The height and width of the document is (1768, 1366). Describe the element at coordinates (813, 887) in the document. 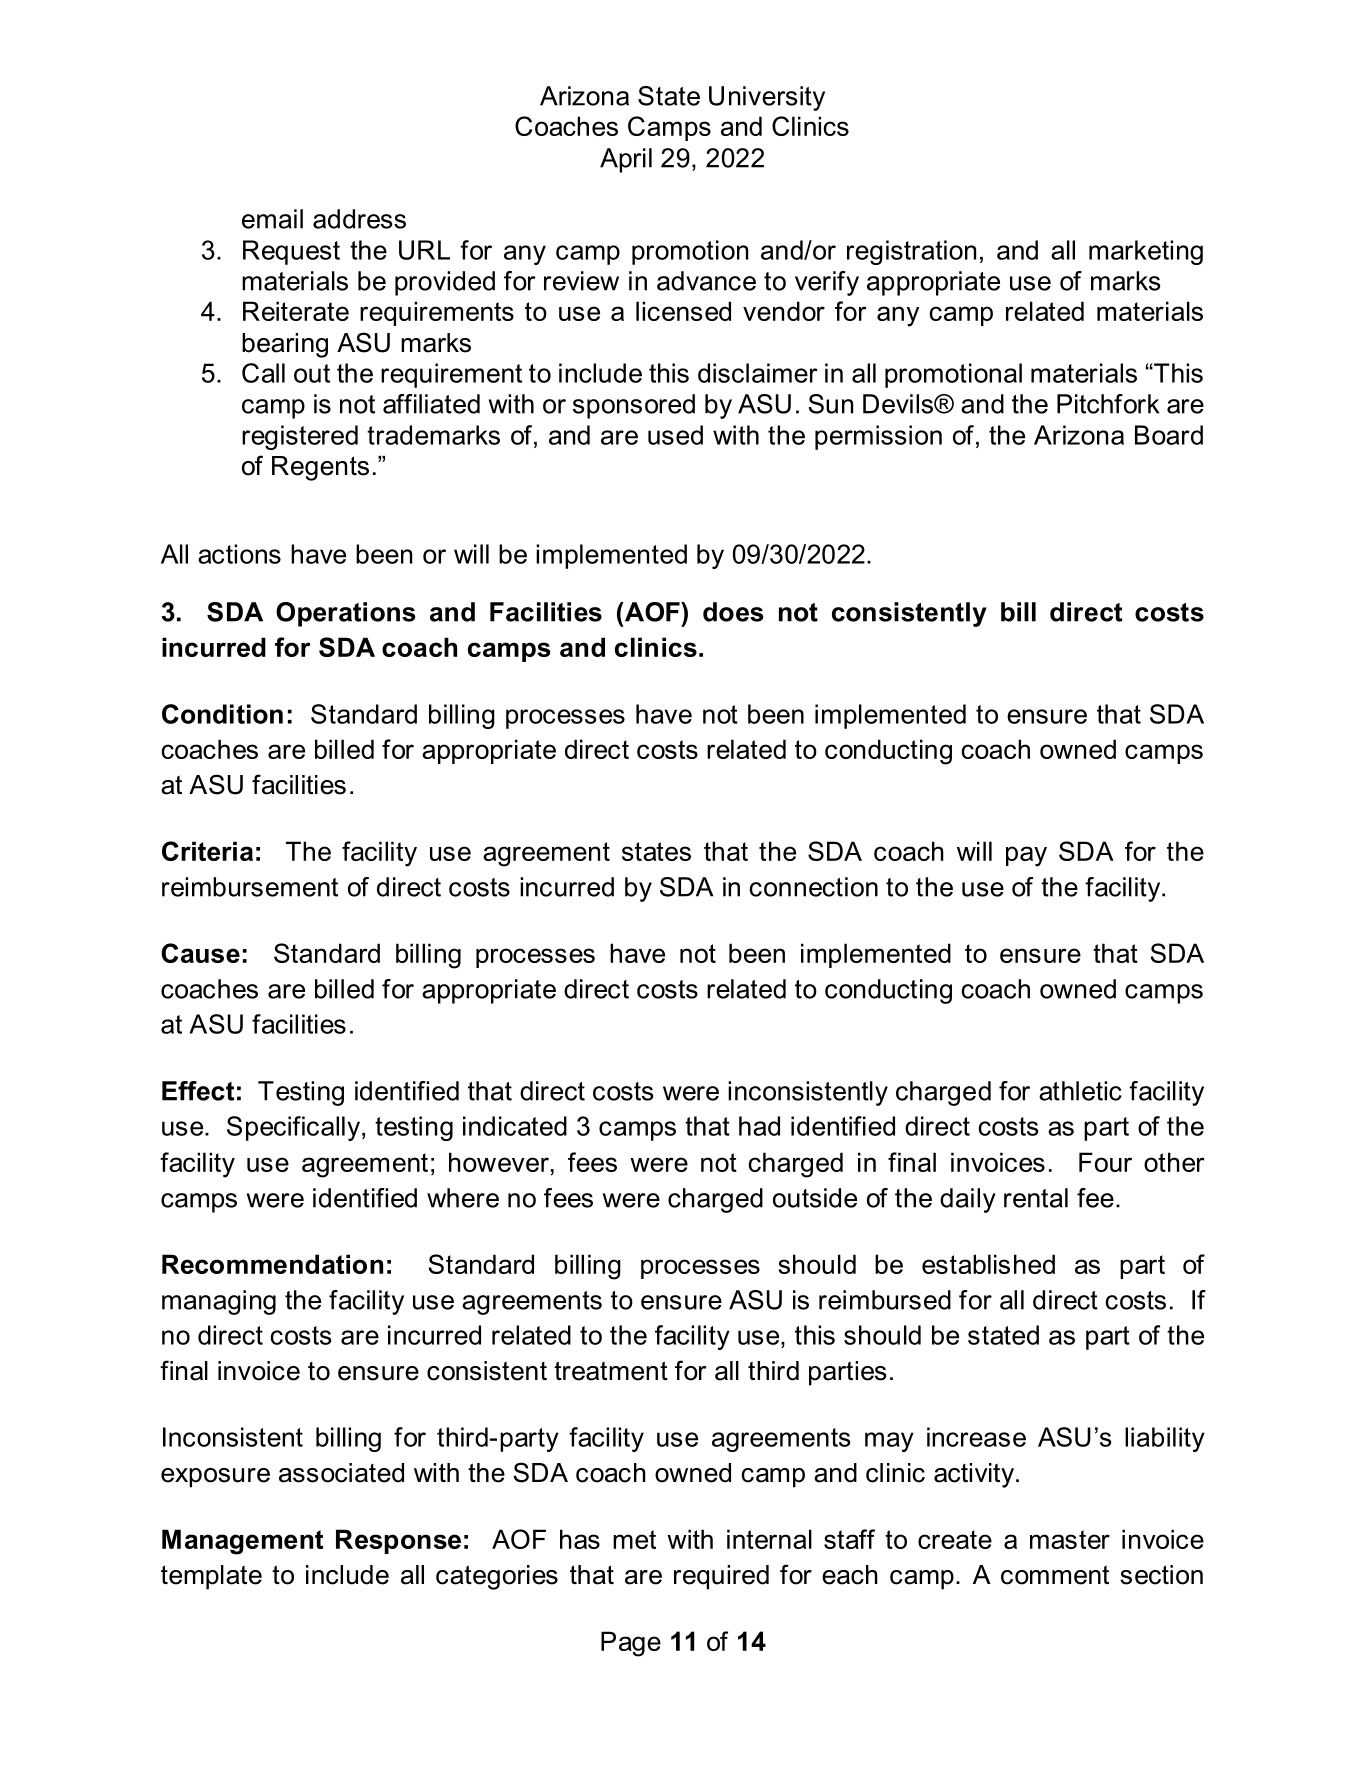

I see `connection` at that location.
